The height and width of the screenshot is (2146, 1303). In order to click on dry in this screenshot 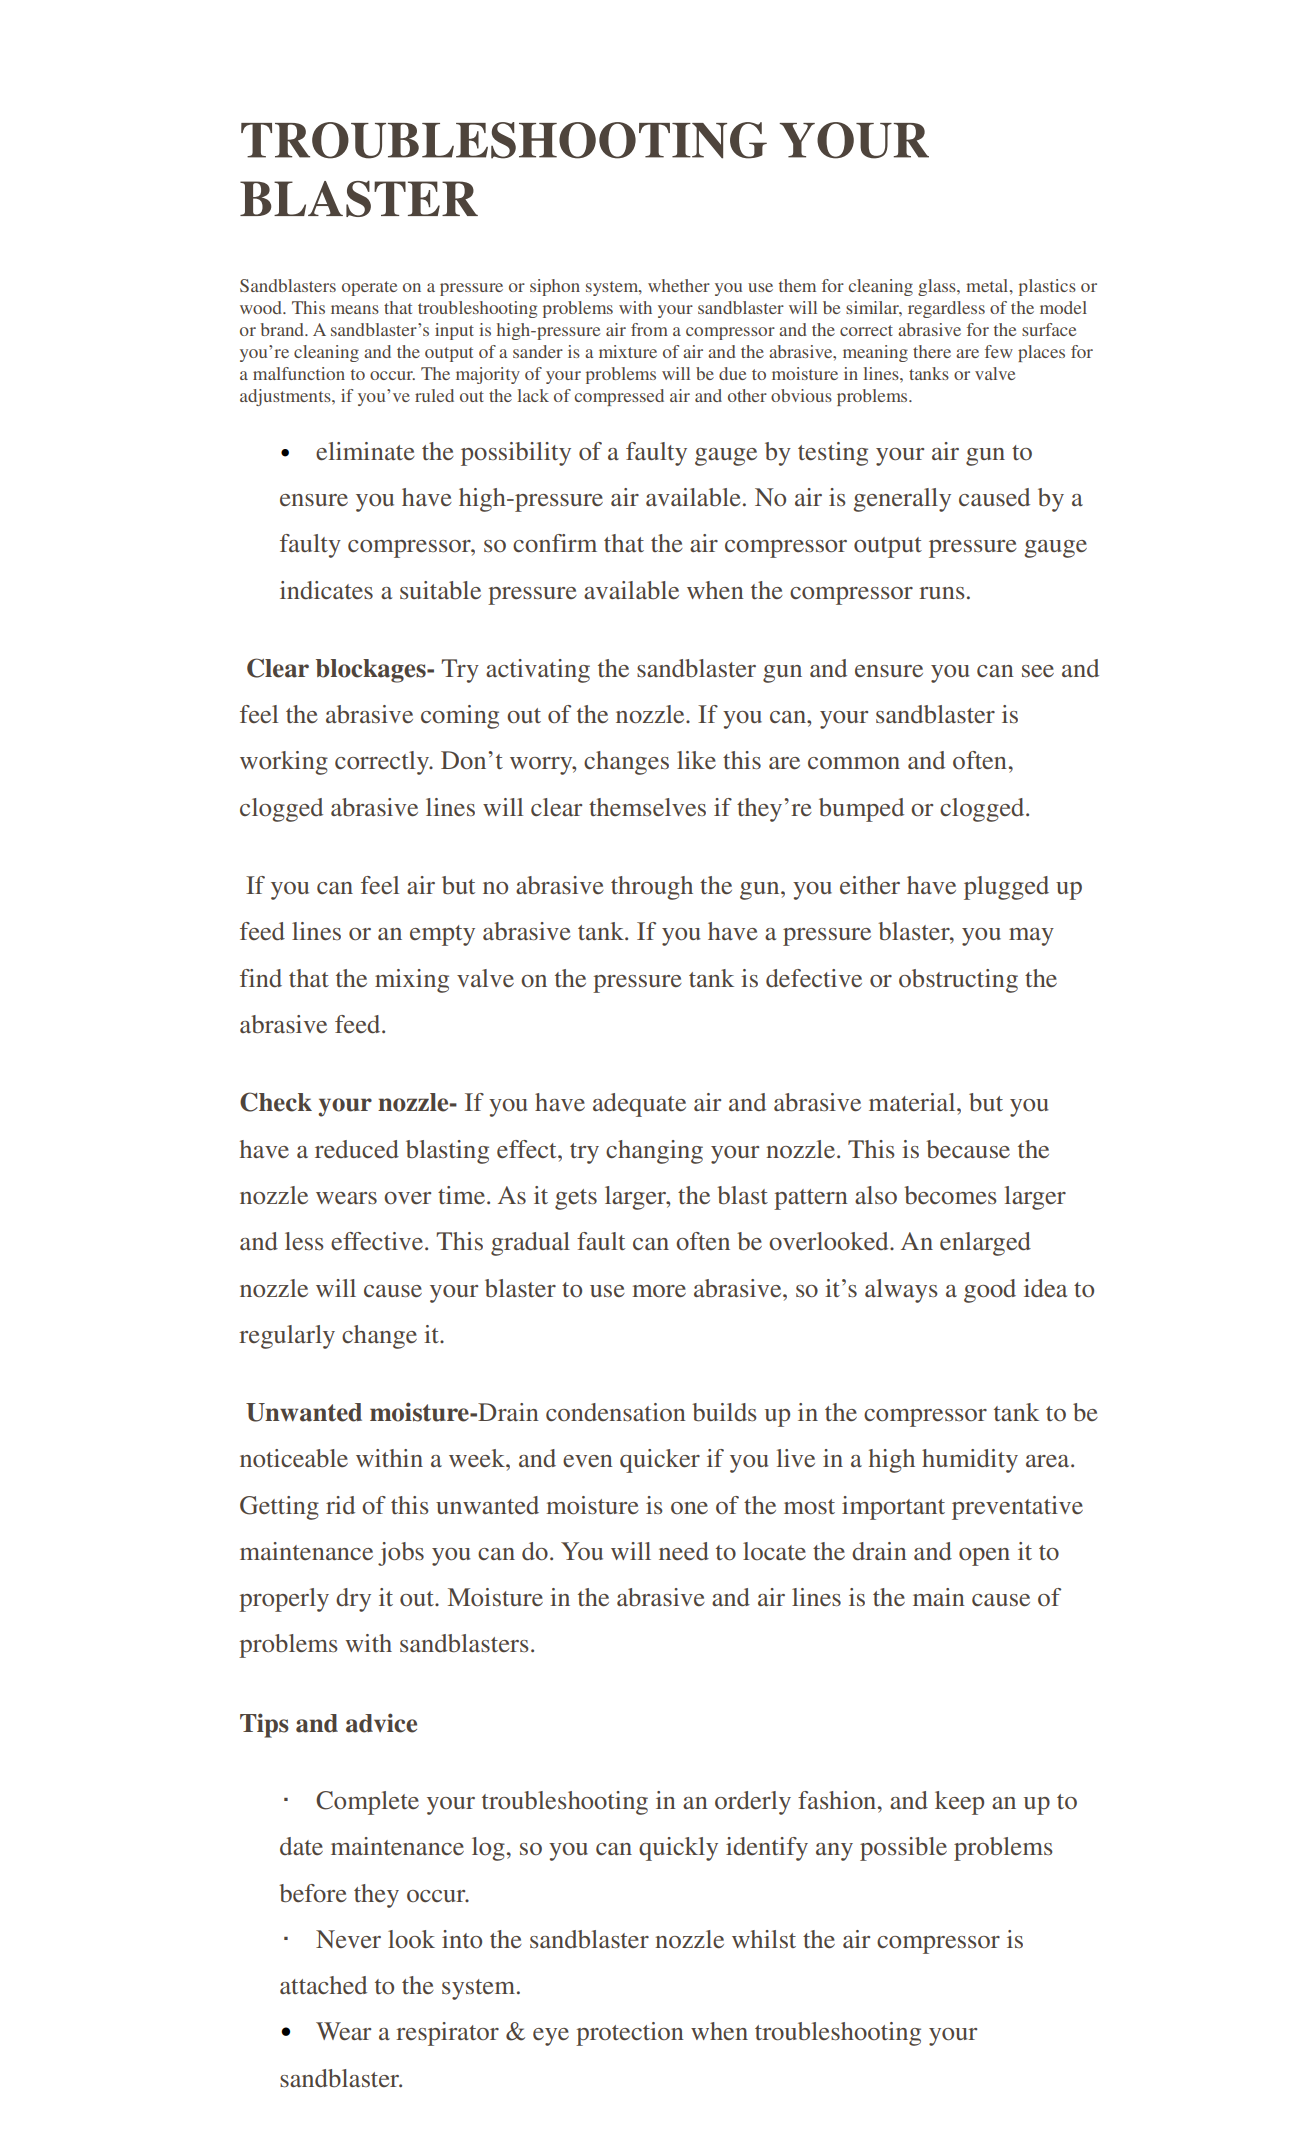, I will do `click(353, 1600)`.
